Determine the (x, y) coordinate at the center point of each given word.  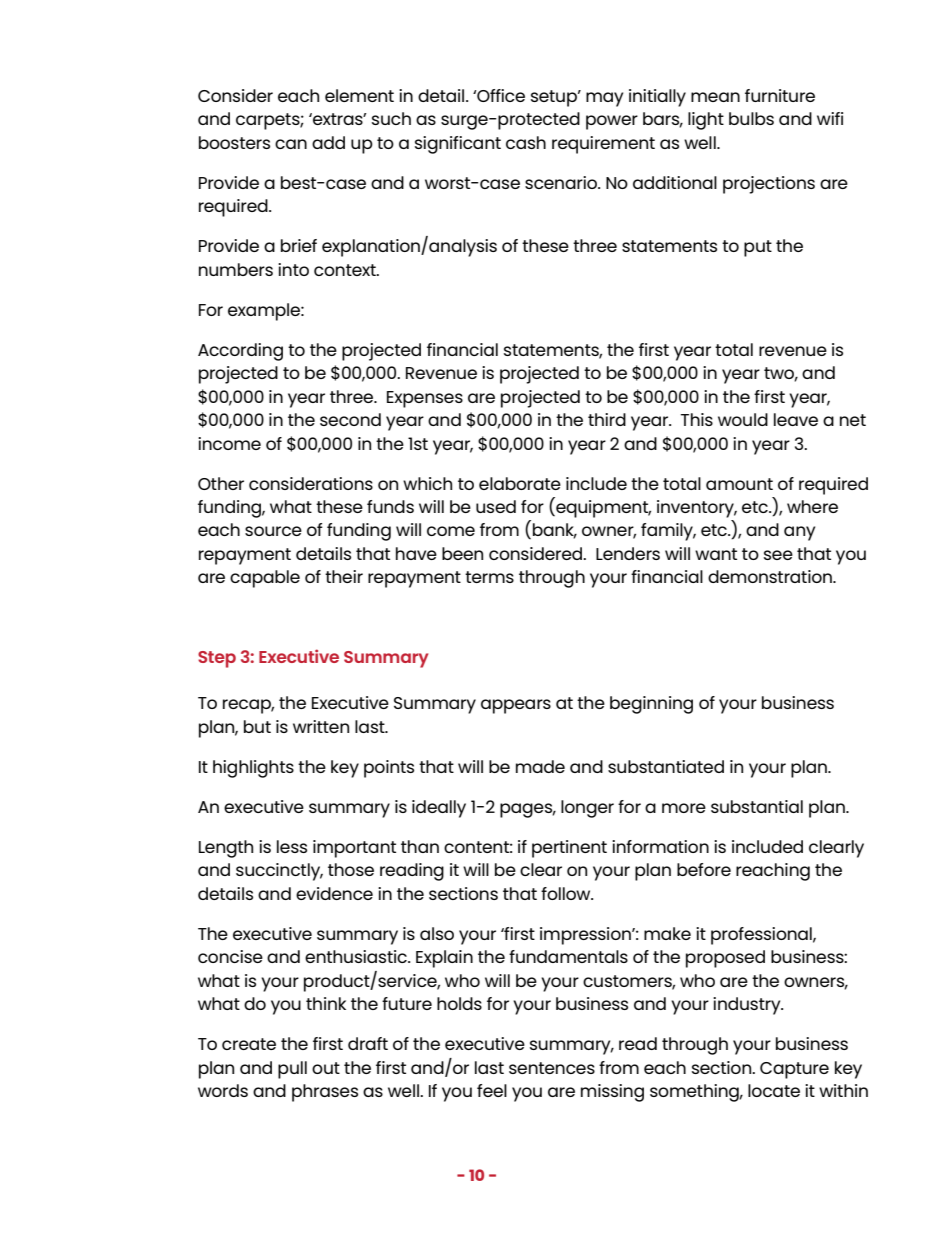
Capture (794, 1070)
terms (489, 577)
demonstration (771, 576)
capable (265, 579)
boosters (234, 142)
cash (526, 142)
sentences (552, 1068)
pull (292, 1070)
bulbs (751, 118)
